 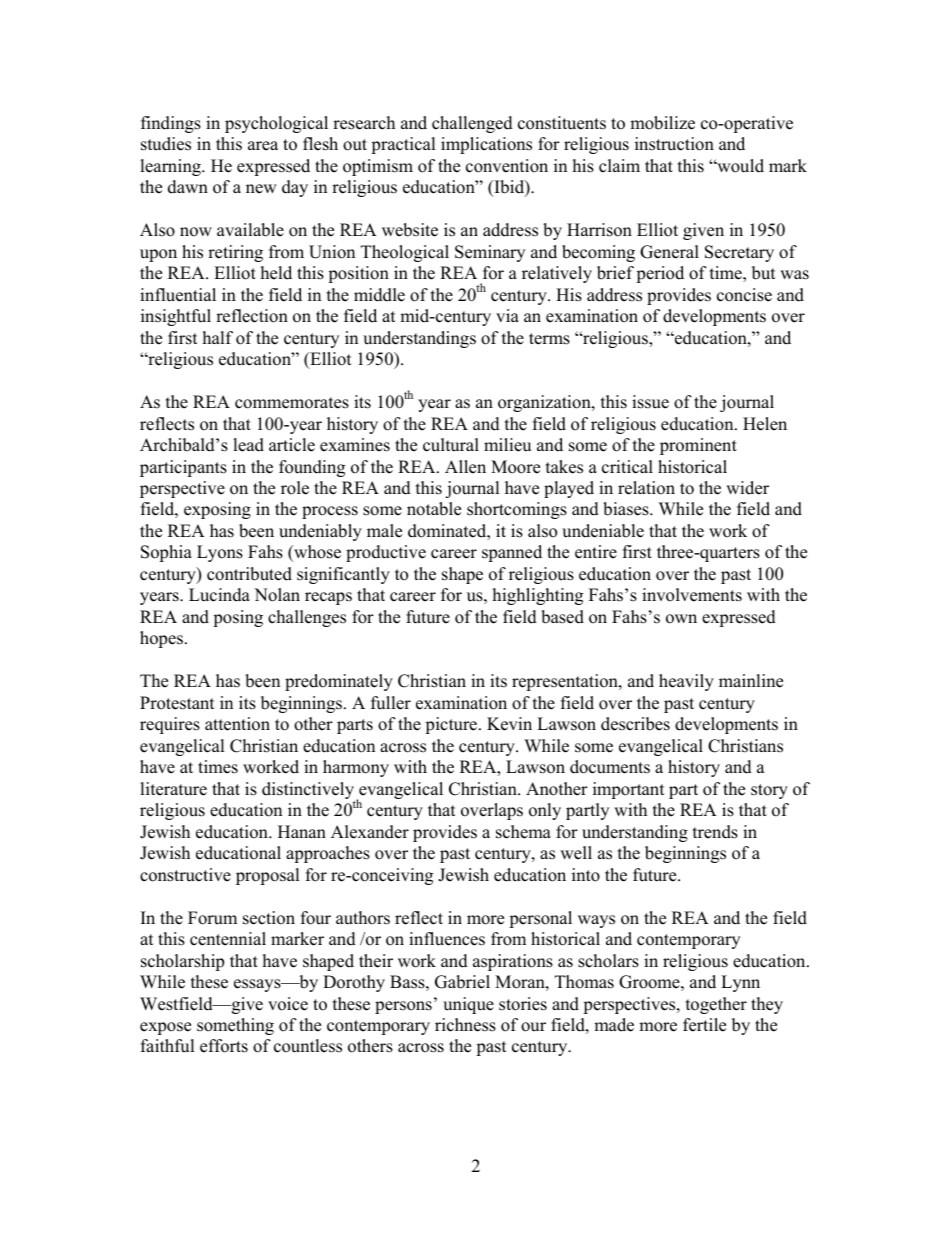 I want to click on implications, so click(x=486, y=145).
